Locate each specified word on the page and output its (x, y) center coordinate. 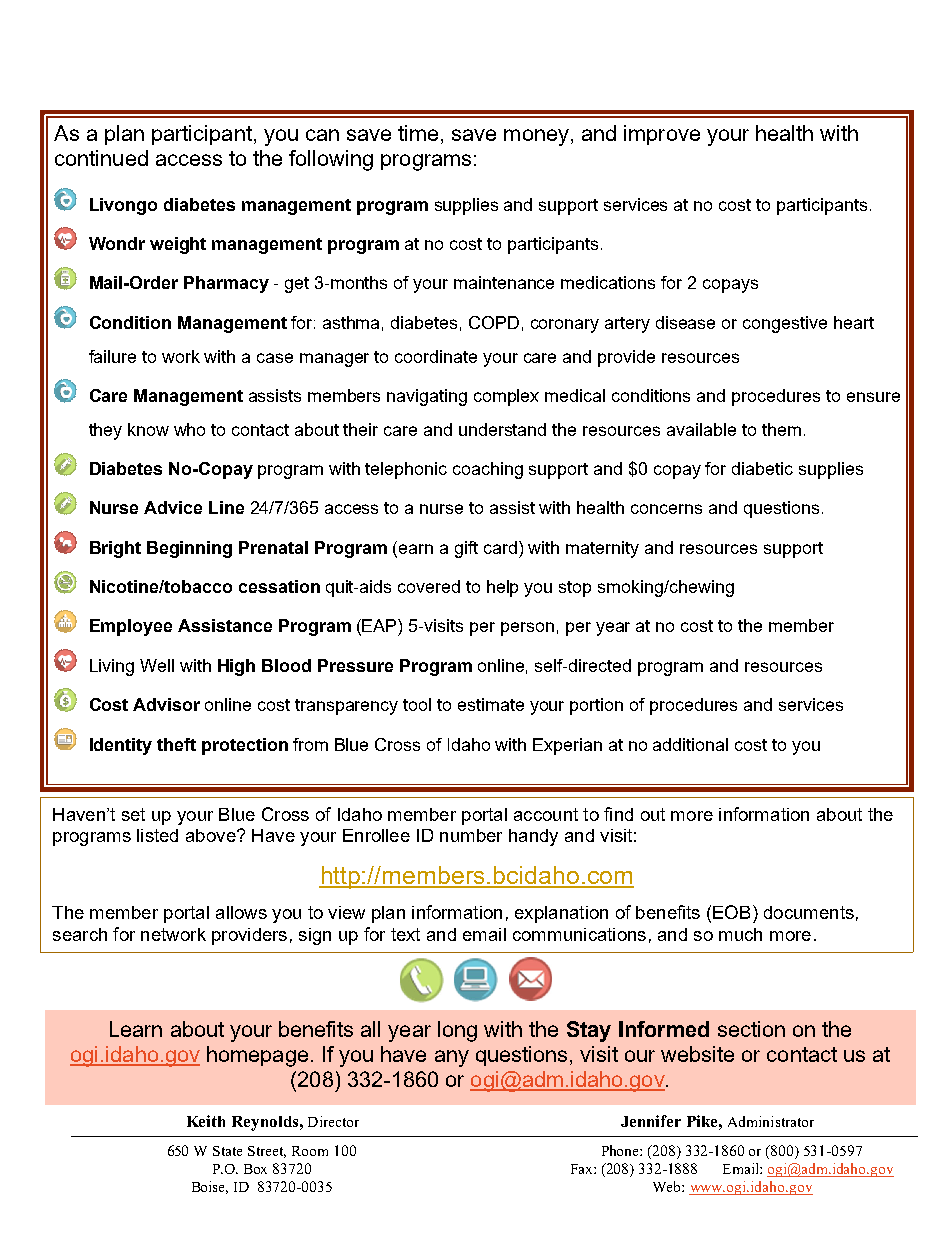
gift (466, 549)
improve (662, 135)
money (536, 137)
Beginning (189, 549)
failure (112, 356)
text (405, 934)
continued (101, 158)
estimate (491, 704)
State (227, 1151)
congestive (785, 324)
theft (176, 744)
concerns (666, 509)
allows (241, 912)
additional (690, 744)
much (740, 934)
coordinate (436, 356)
